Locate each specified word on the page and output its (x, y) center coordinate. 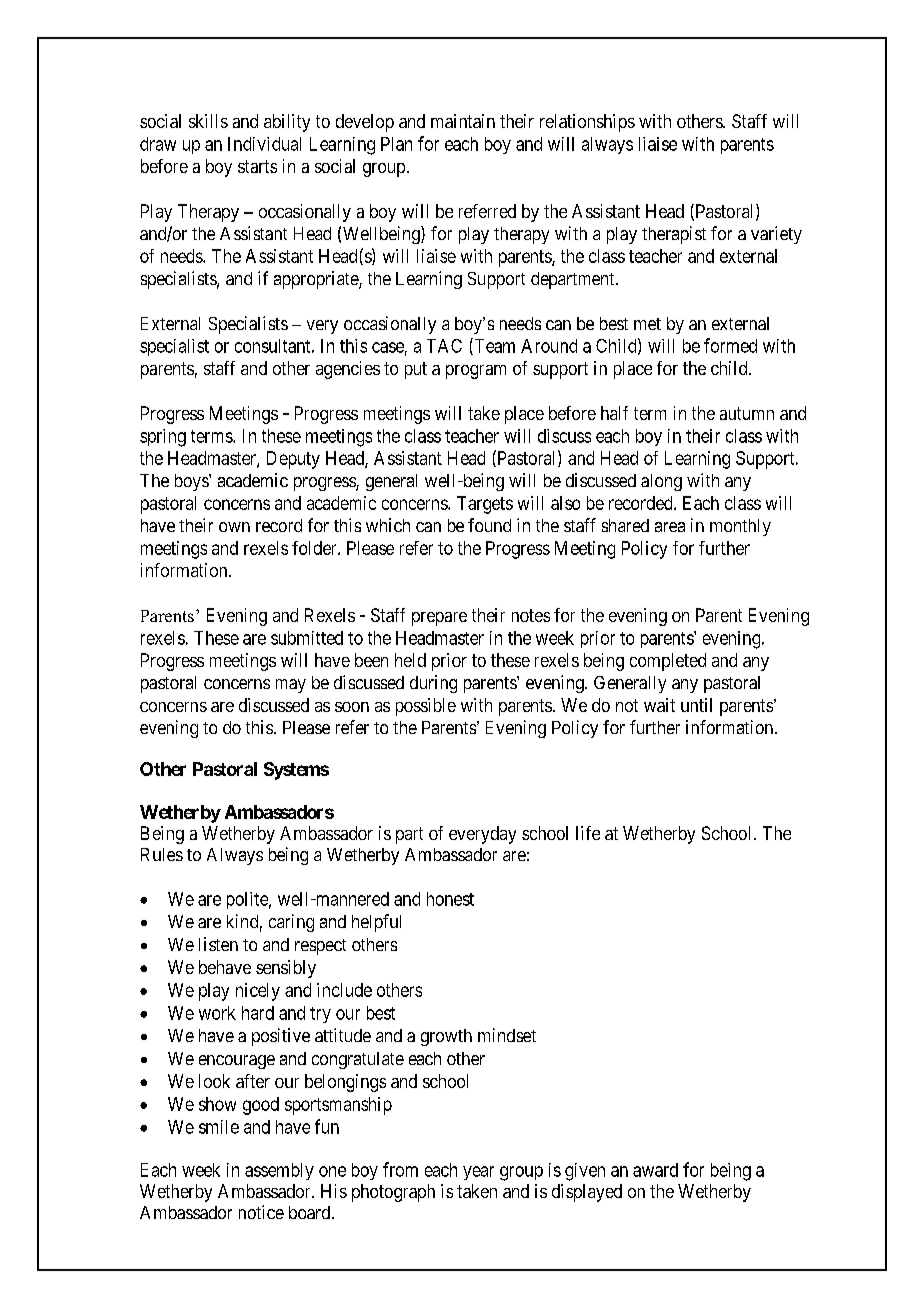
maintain (463, 121)
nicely (258, 992)
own (234, 527)
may (291, 686)
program (476, 372)
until (696, 705)
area (670, 527)
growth (446, 1037)
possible (426, 707)
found (489, 525)
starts (257, 166)
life (588, 833)
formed (730, 345)
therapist (674, 235)
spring (163, 438)
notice (261, 1212)
